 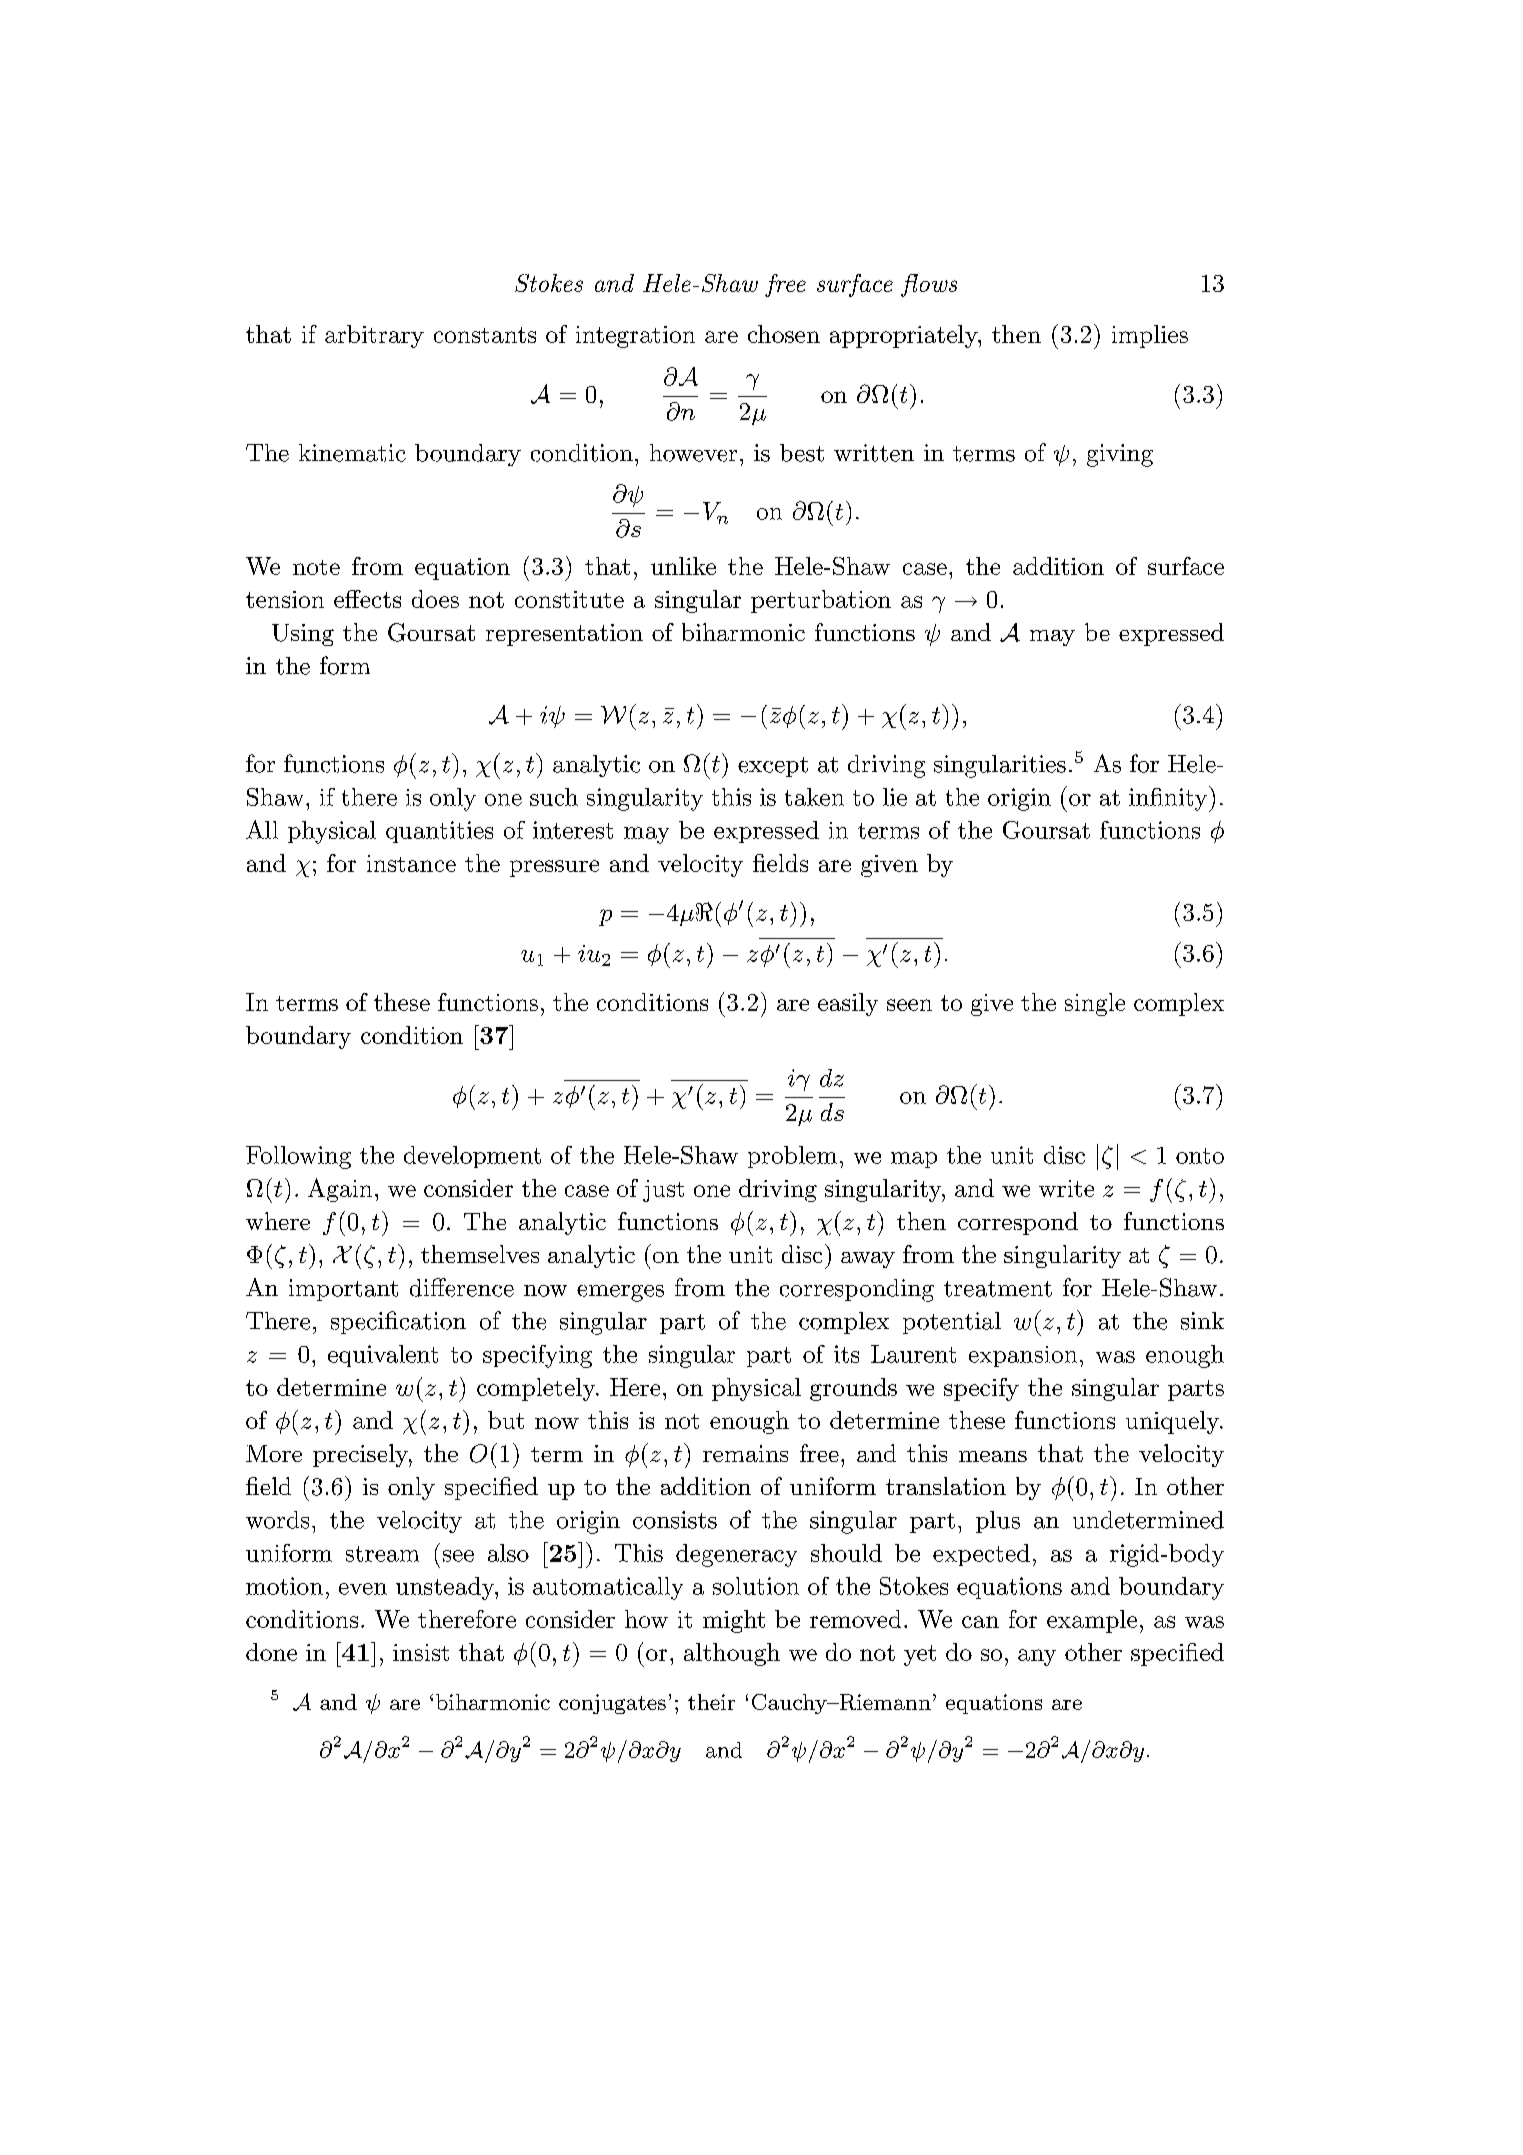 What do you see at coordinates (1066, 1188) in the image?
I see `write` at bounding box center [1066, 1188].
